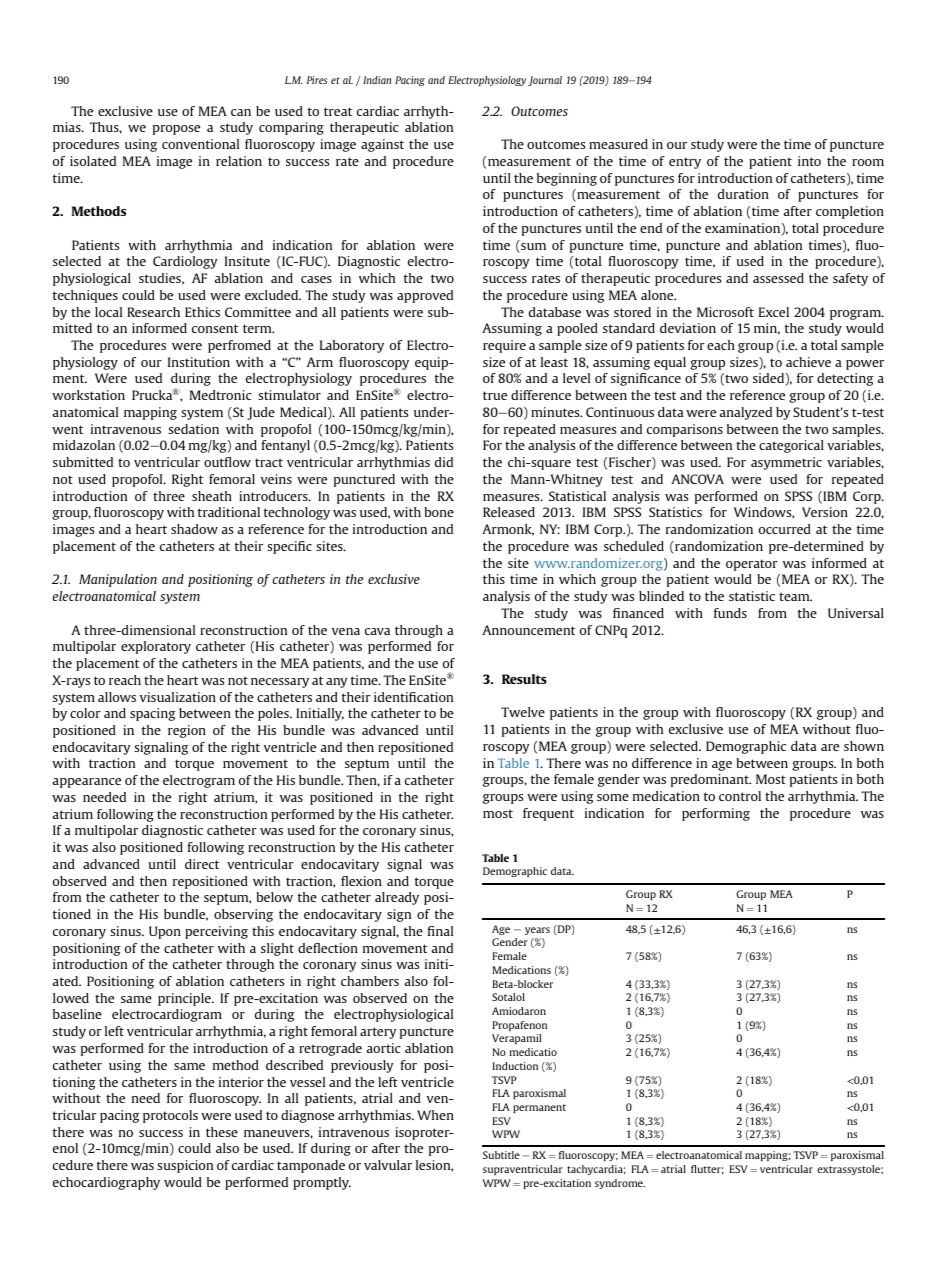 Image resolution: width=952 pixels, height=1270 pixels. What do you see at coordinates (194, 529) in the page?
I see `shadow` at bounding box center [194, 529].
